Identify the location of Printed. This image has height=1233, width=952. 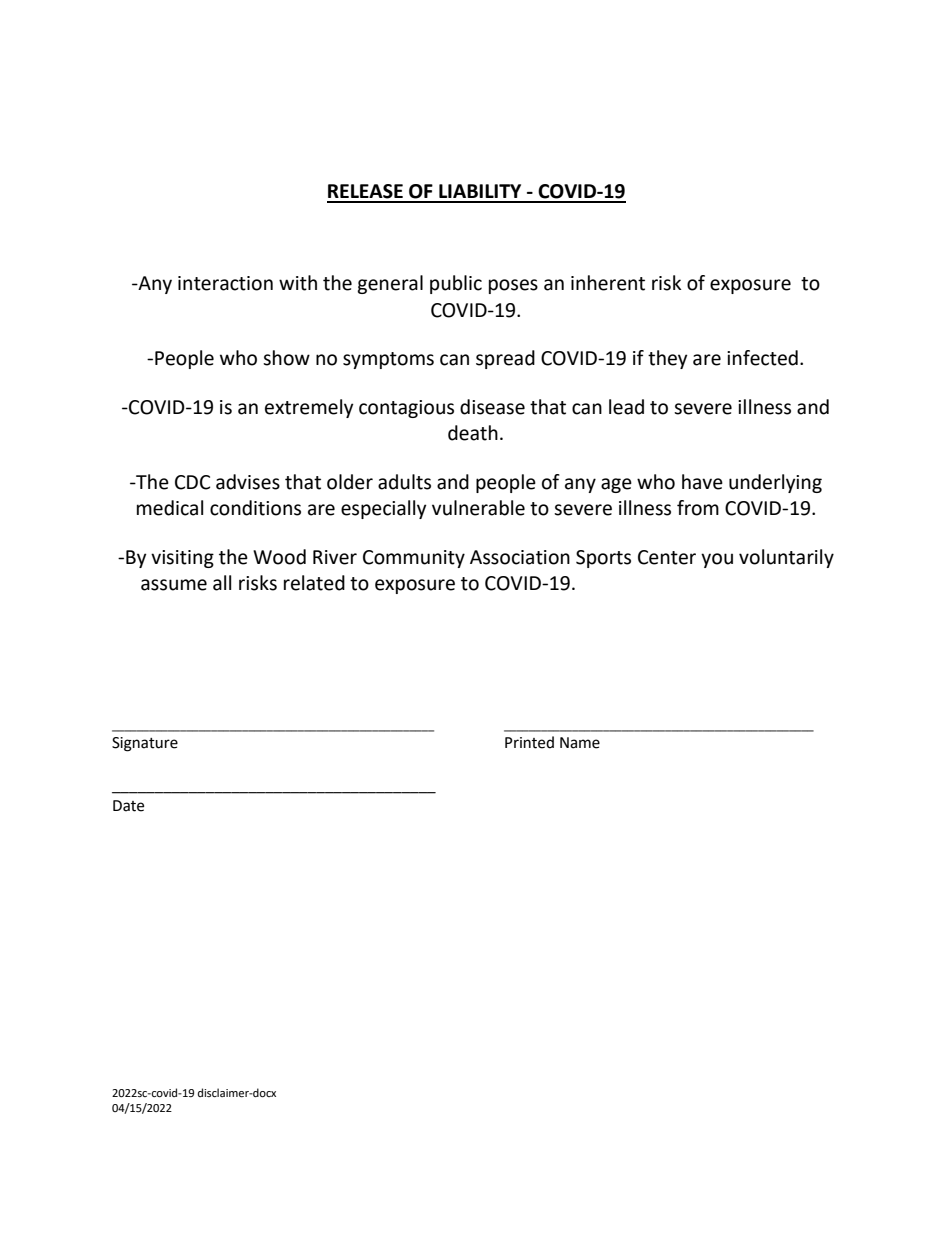
(529, 742).
